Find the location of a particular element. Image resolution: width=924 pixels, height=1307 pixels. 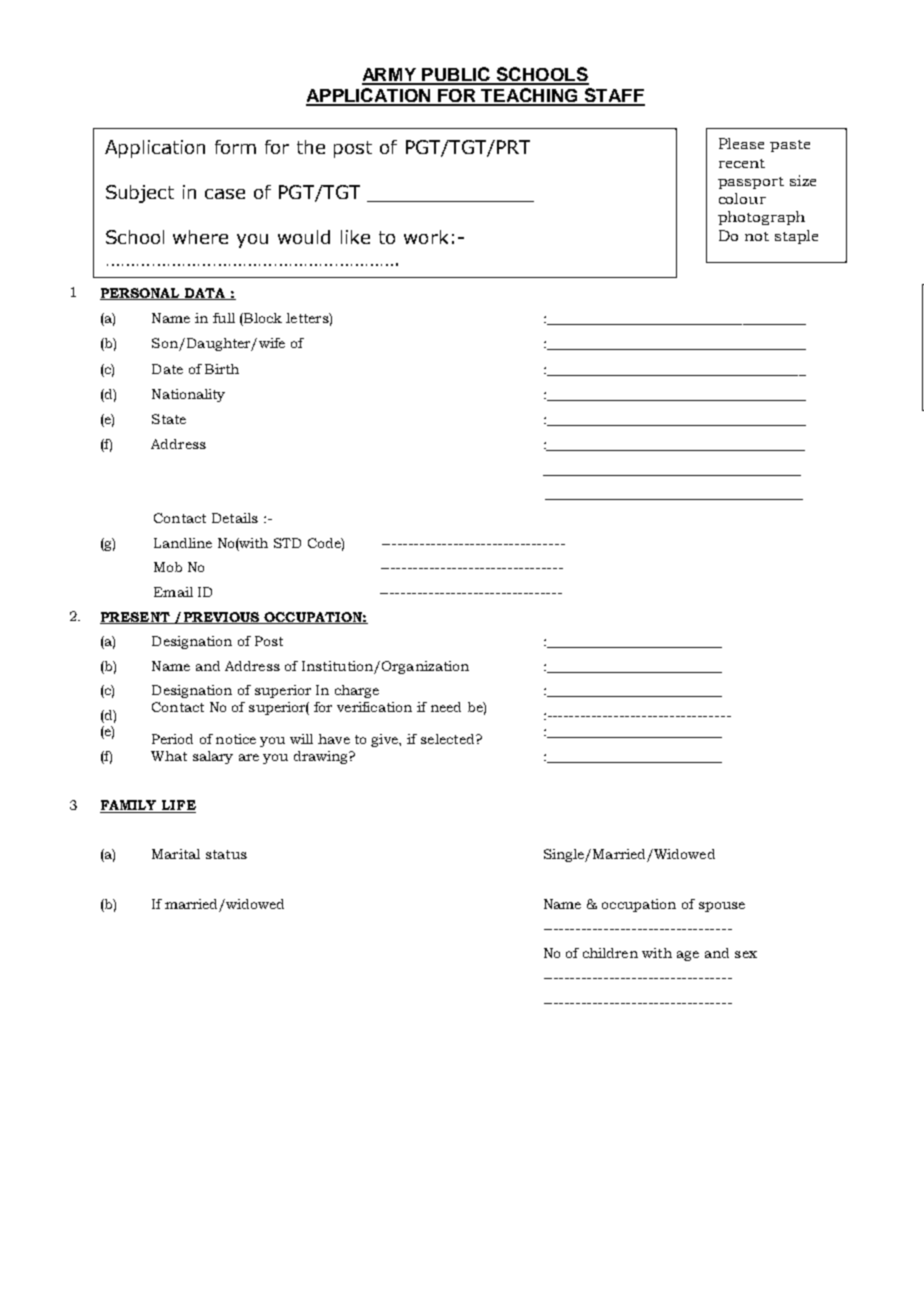

Please is located at coordinates (741, 143).
